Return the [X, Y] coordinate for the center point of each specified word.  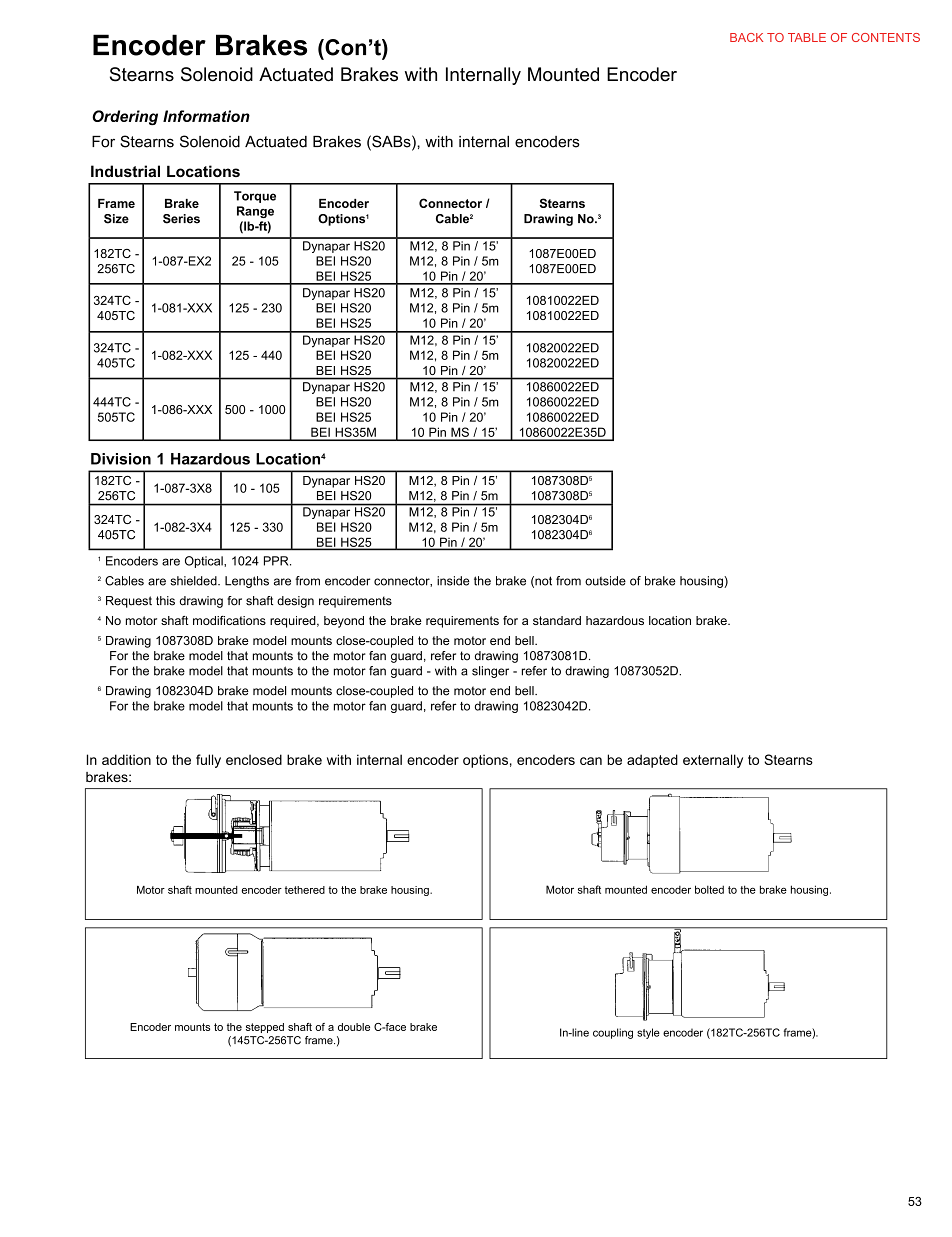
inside [453, 581]
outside [605, 581]
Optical [205, 562]
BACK [746, 37]
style [648, 1033]
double [354, 1027]
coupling [613, 1033]
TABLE [807, 37]
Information [206, 116]
